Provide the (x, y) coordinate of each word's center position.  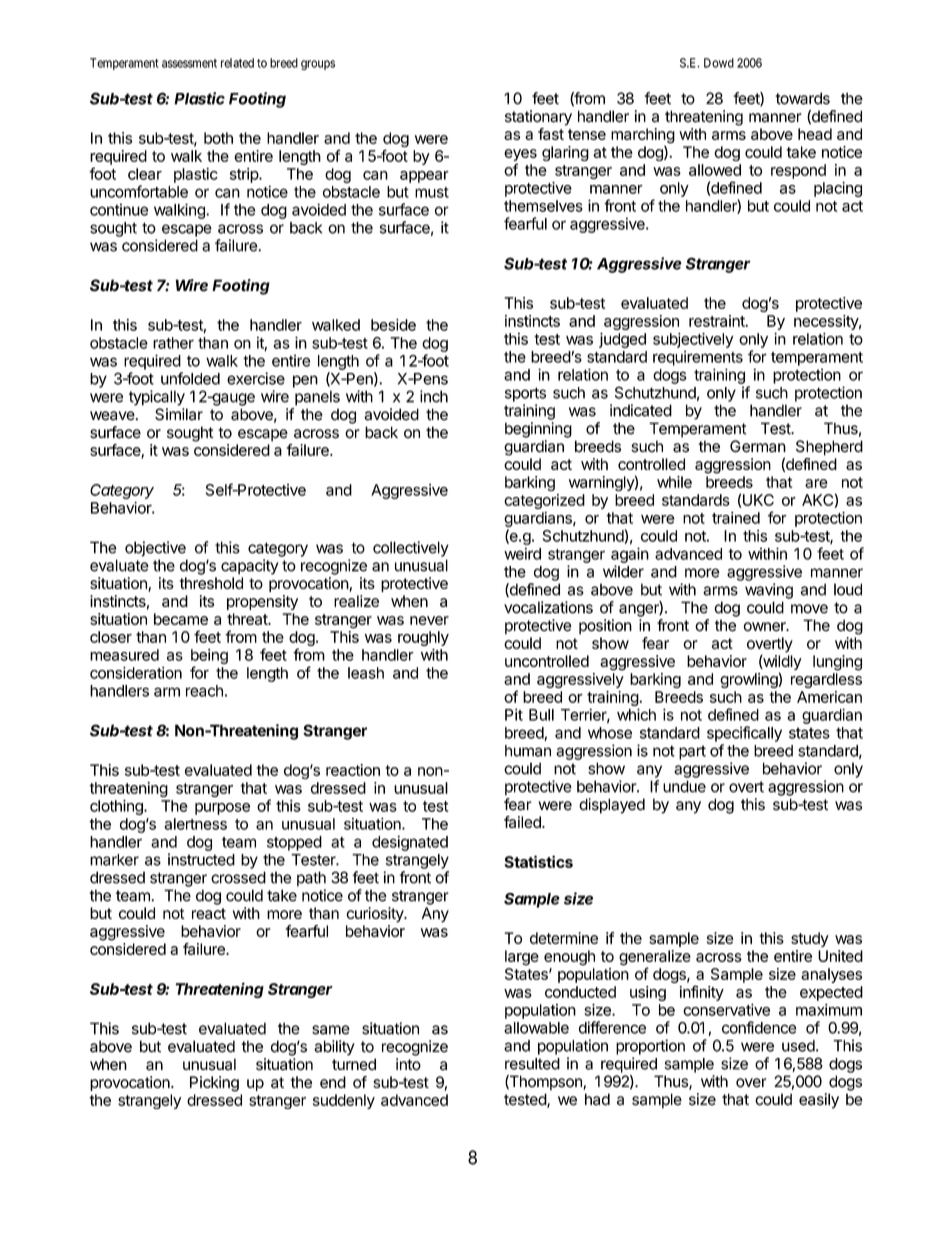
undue (684, 786)
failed (523, 822)
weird (522, 553)
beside (393, 325)
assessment (189, 63)
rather (173, 343)
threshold (211, 583)
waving (769, 591)
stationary (538, 118)
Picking (214, 1084)
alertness (195, 824)
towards (802, 98)
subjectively (693, 340)
